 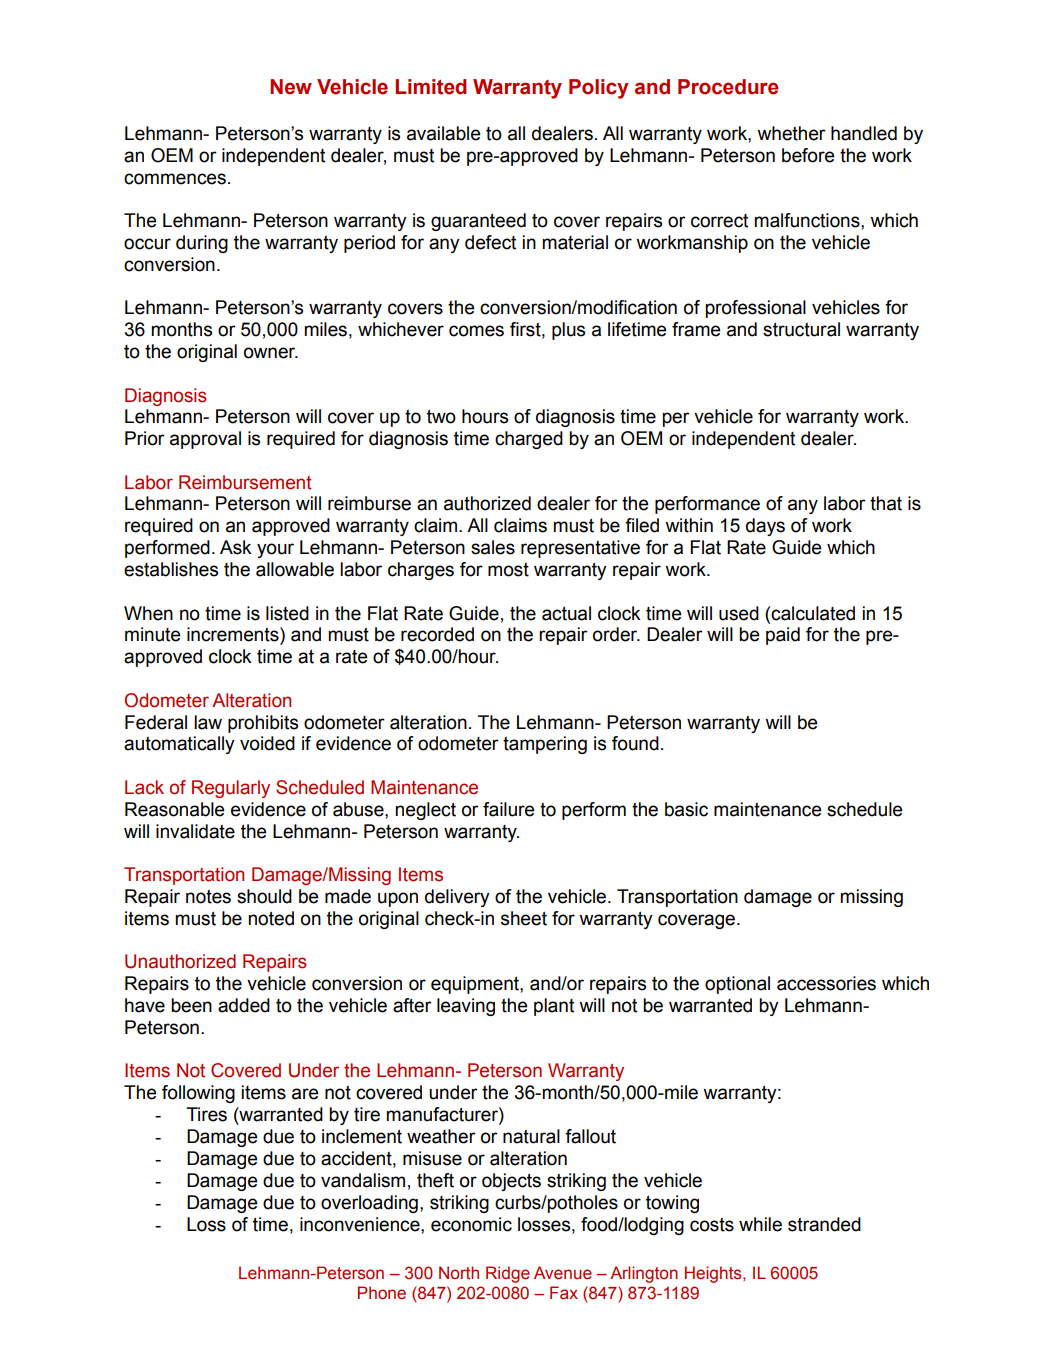 What do you see at coordinates (291, 87) in the document?
I see `New` at bounding box center [291, 87].
